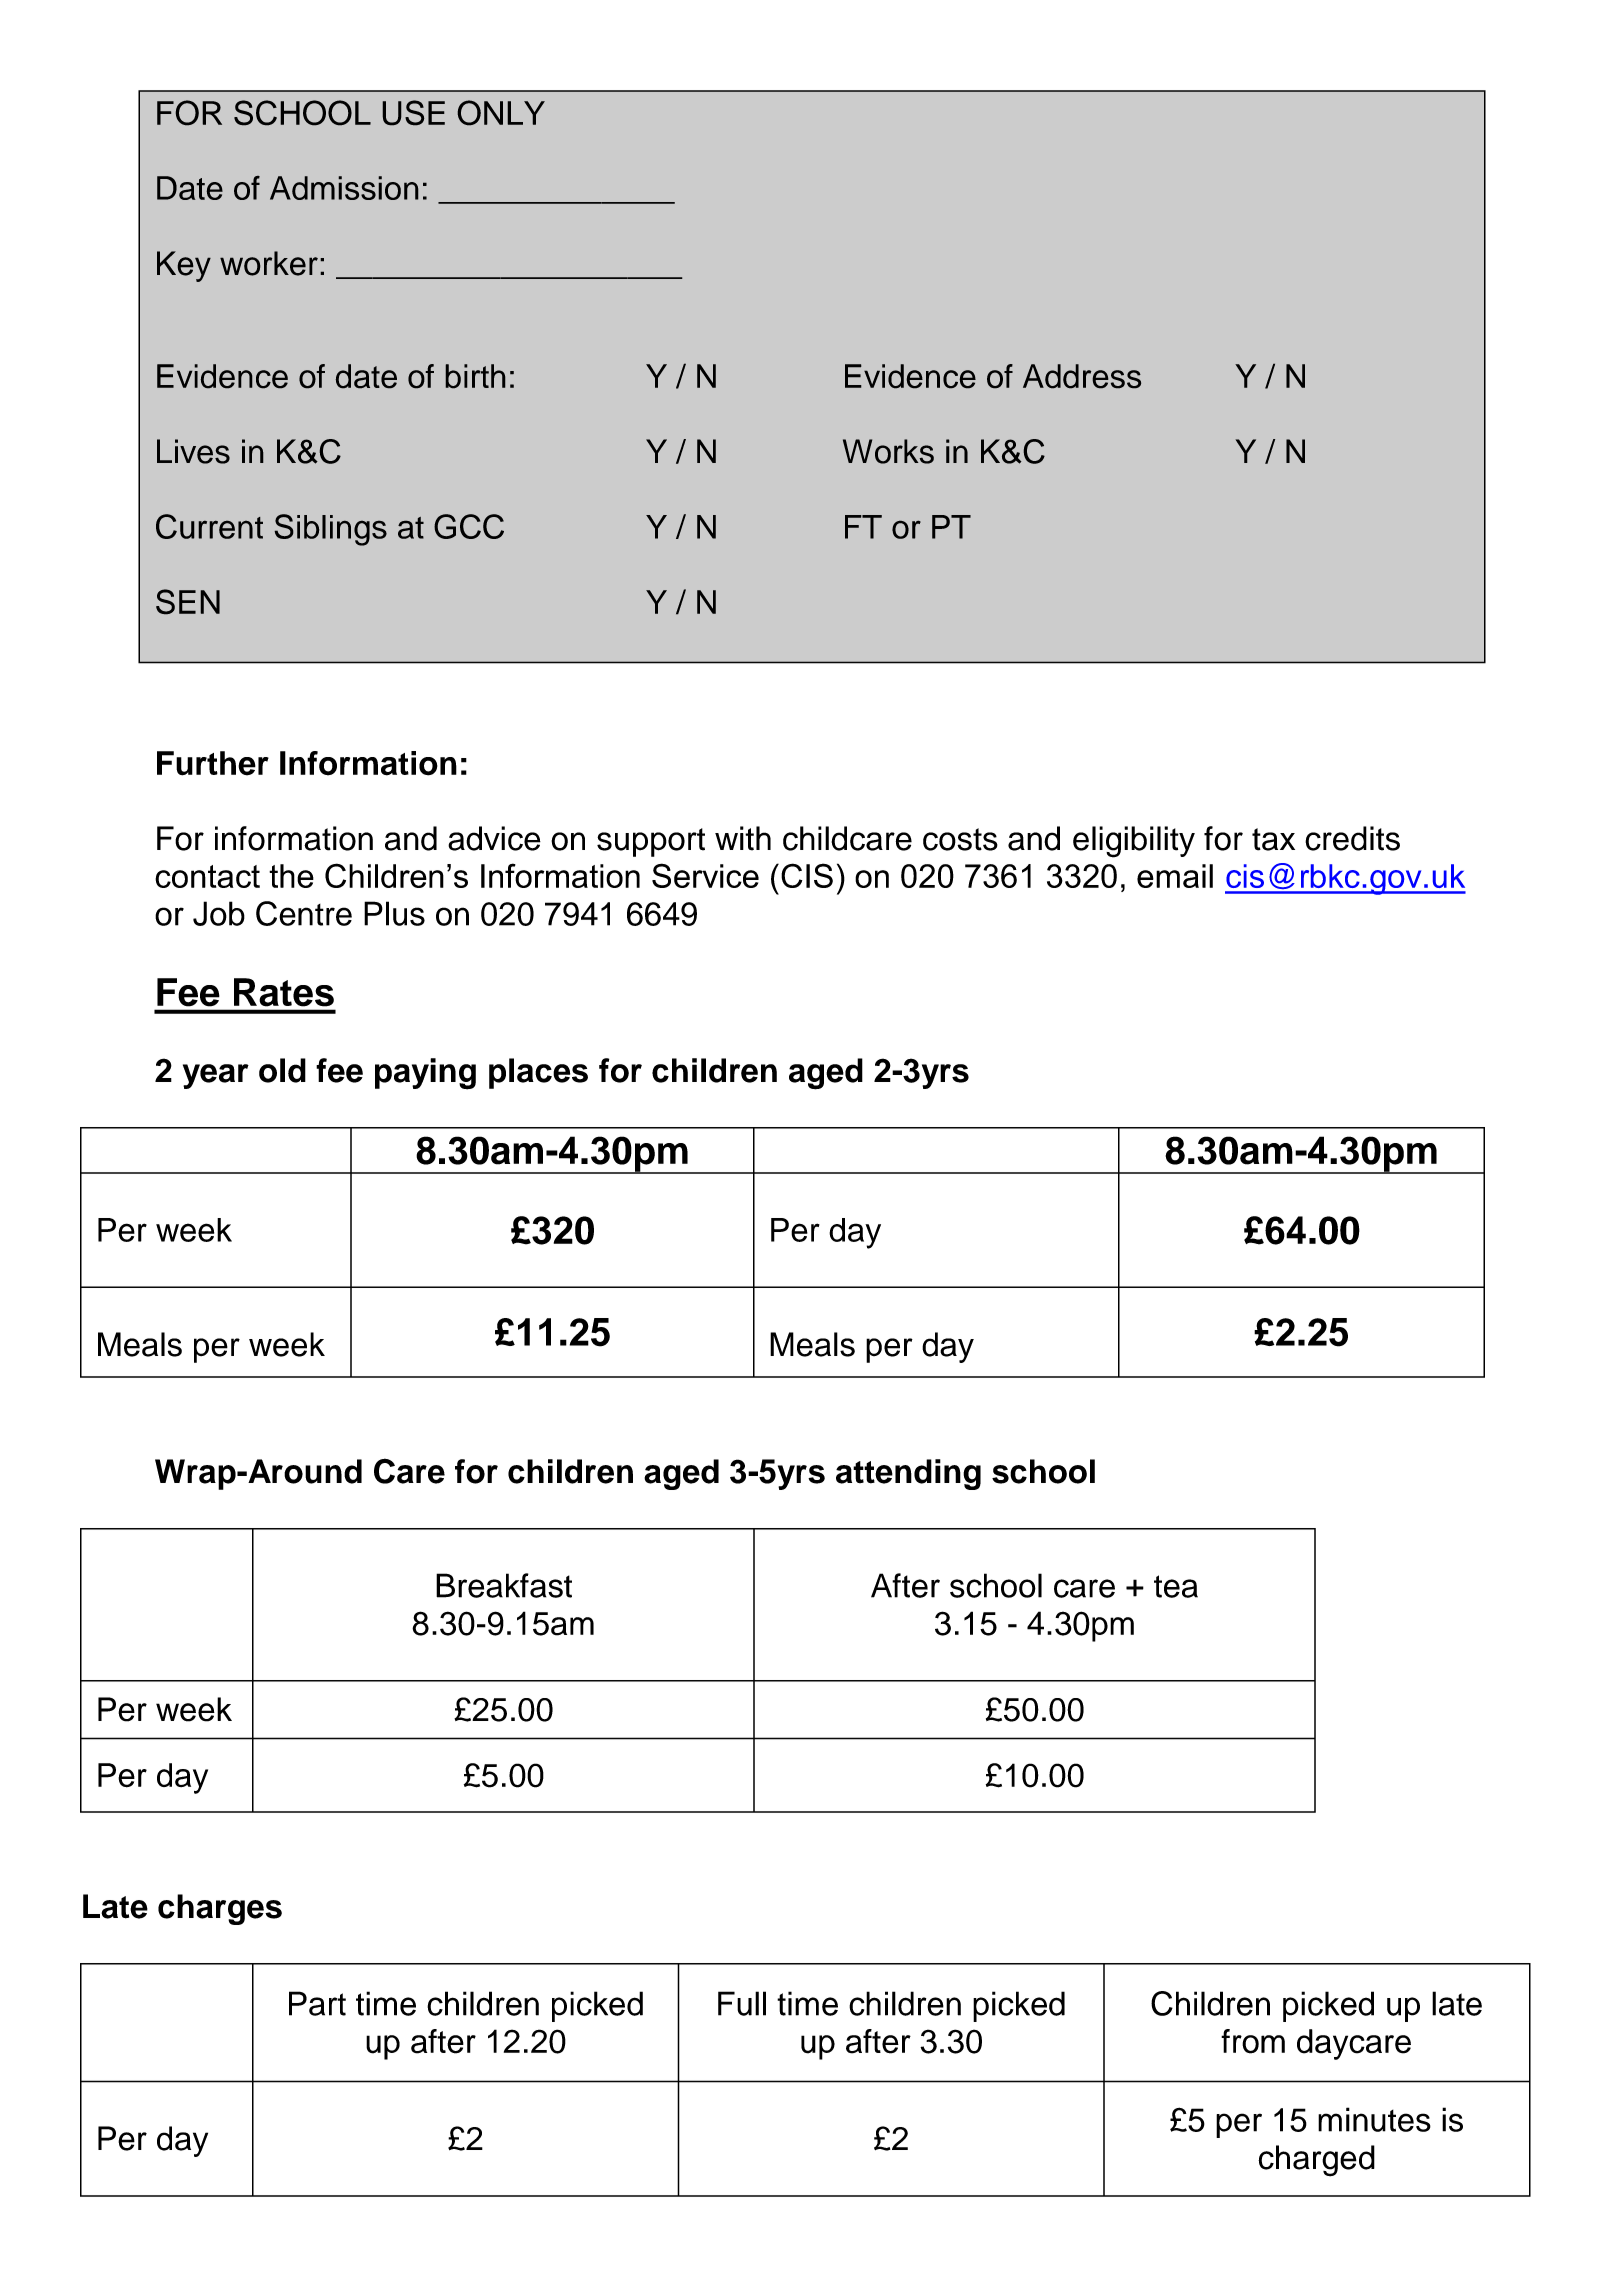 This image has height=2296, width=1624. What do you see at coordinates (501, 113) in the image?
I see `ONLY` at bounding box center [501, 113].
